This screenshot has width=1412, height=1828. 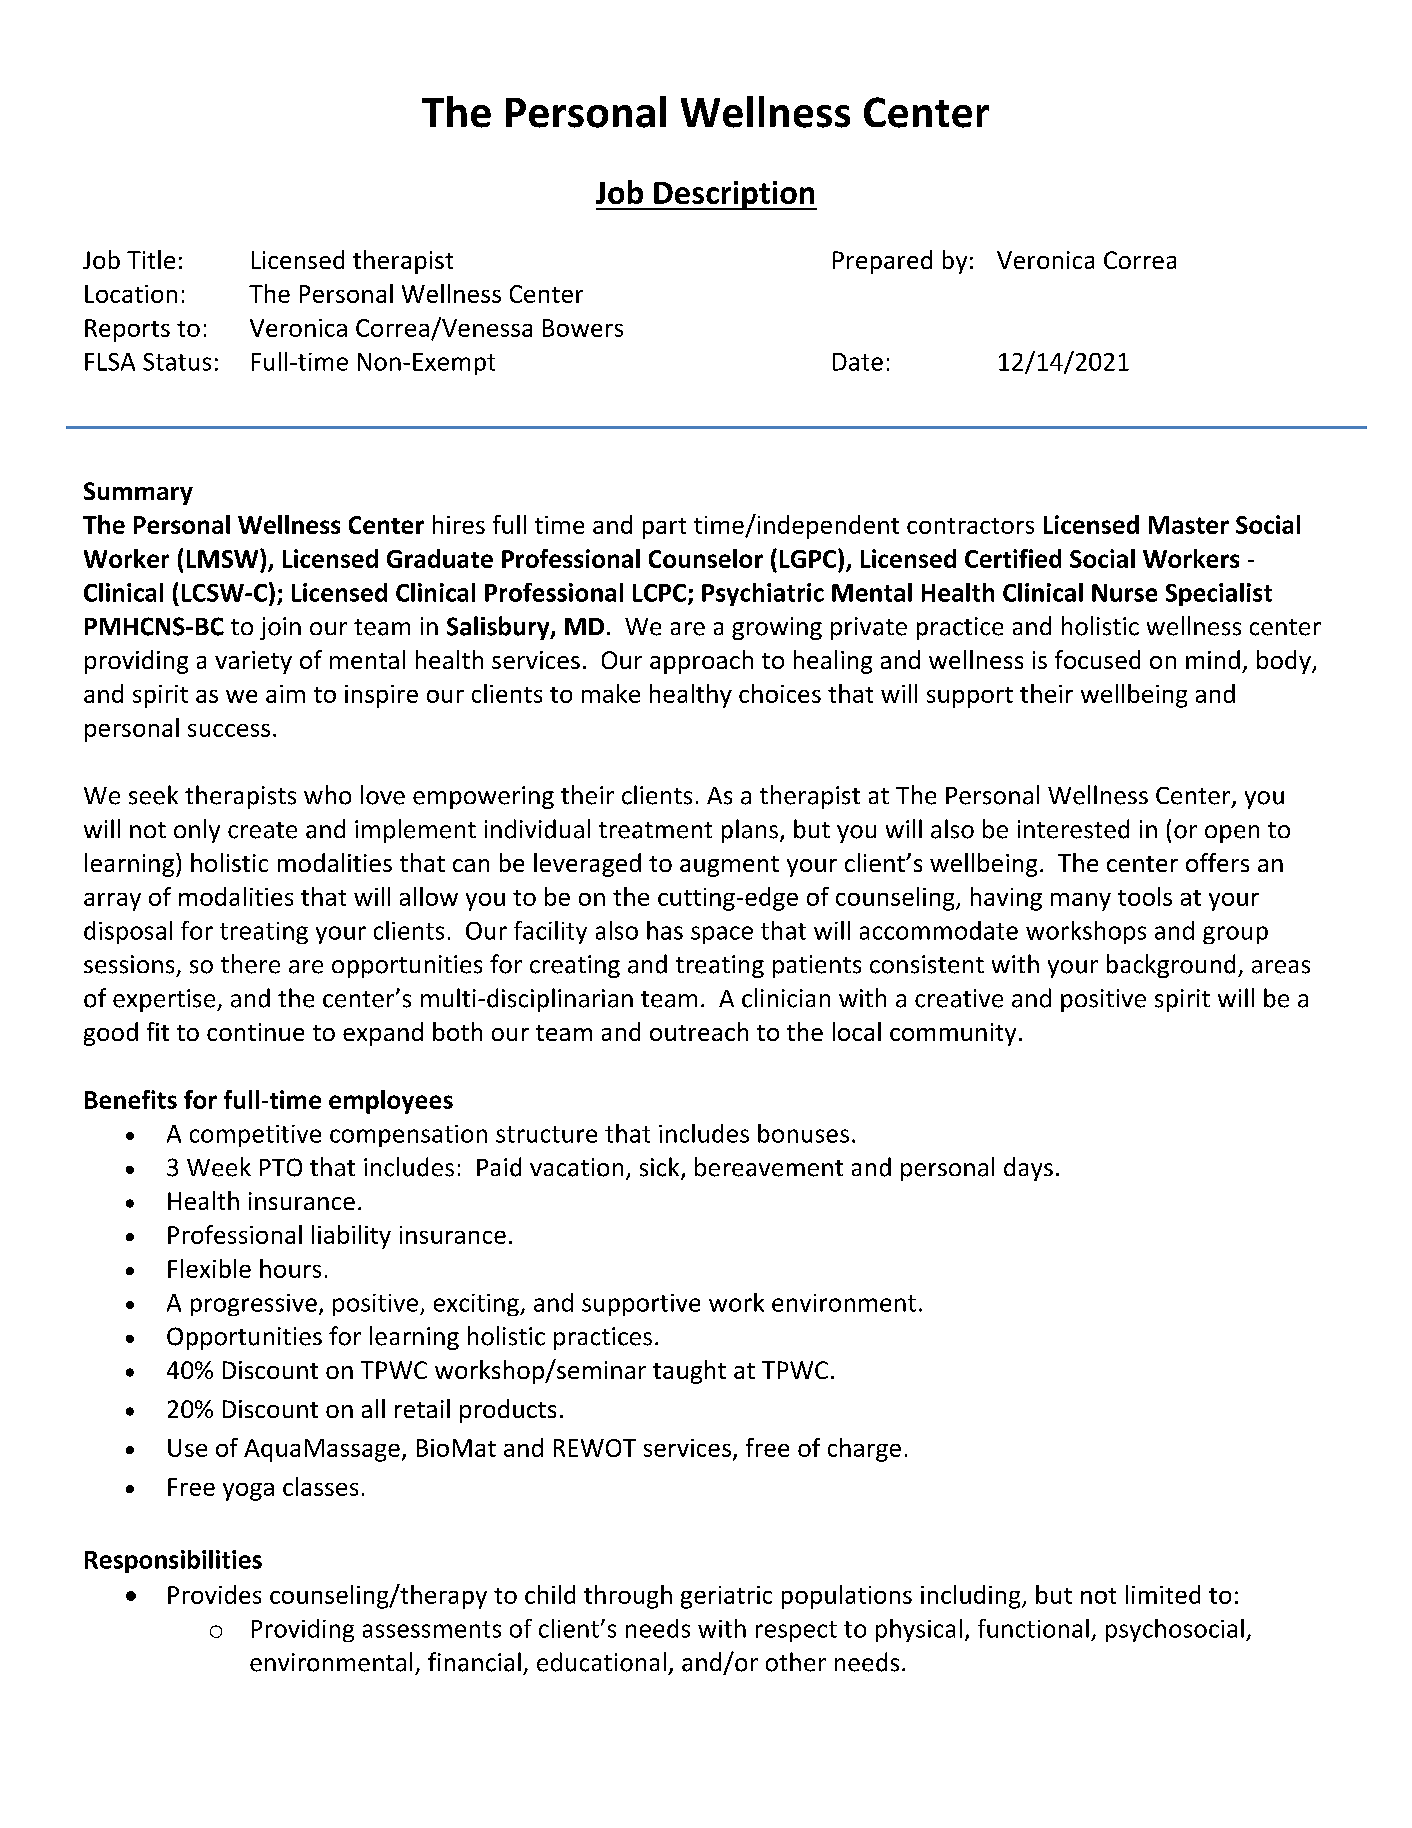 What do you see at coordinates (151, 259) in the screenshot?
I see `Title` at bounding box center [151, 259].
